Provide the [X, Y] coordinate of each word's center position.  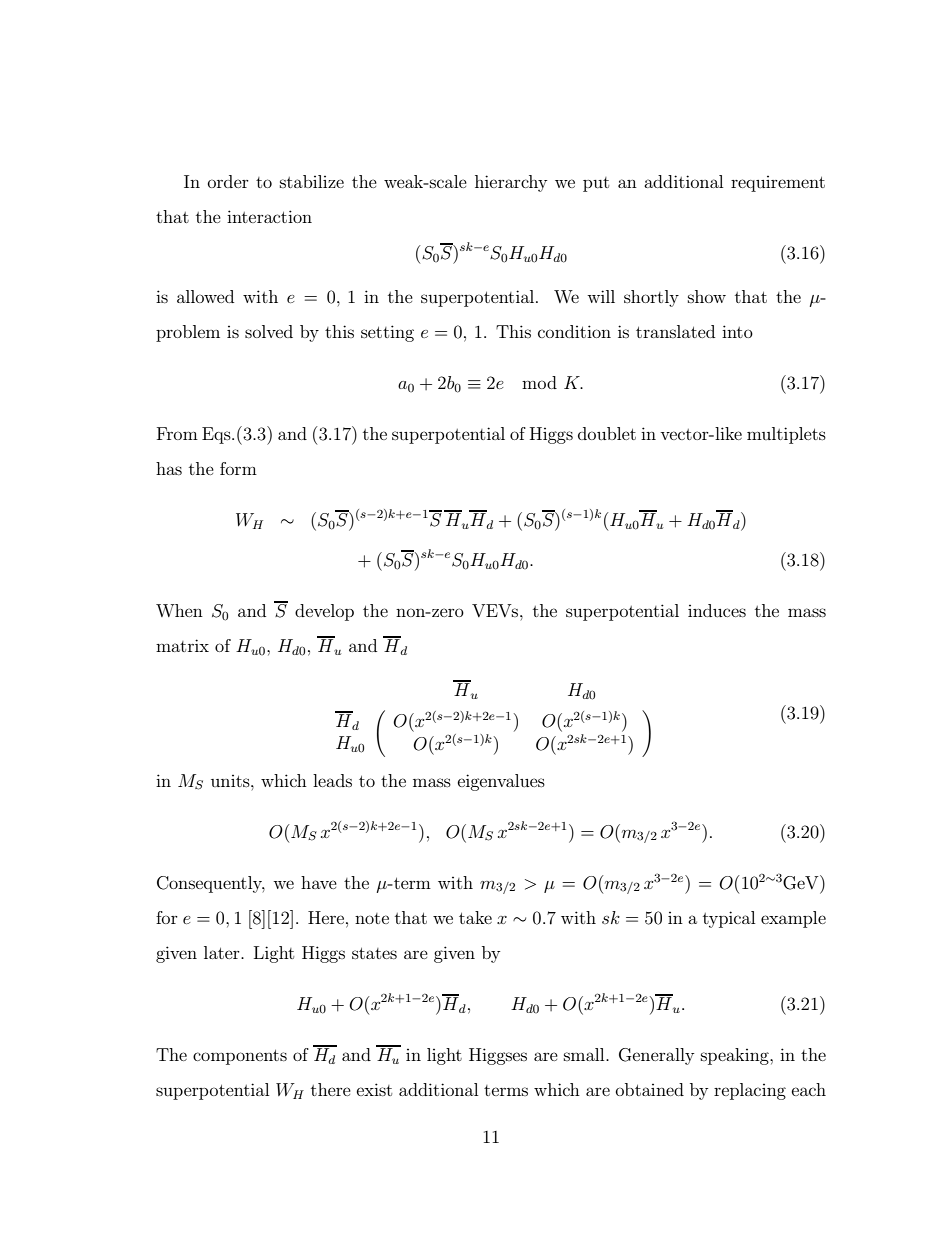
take [475, 917]
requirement [778, 184]
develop [324, 612]
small [585, 1054]
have [319, 882]
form [238, 468]
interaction [269, 216]
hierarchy [511, 183]
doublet [607, 433]
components [240, 1057]
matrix [182, 645]
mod [539, 382]
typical [729, 919]
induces [717, 610]
